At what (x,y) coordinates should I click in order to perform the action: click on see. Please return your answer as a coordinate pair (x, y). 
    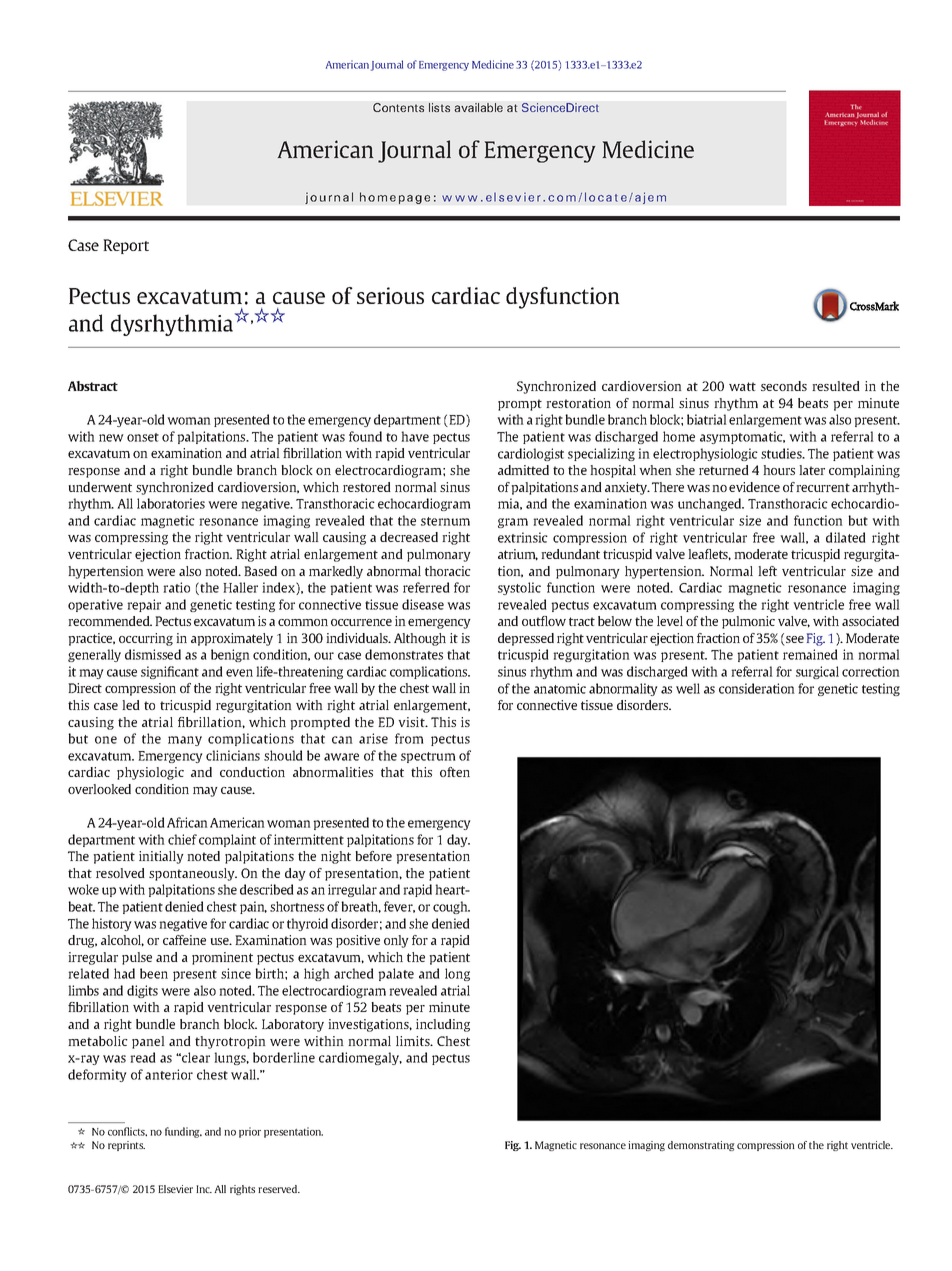
    Looking at the image, I should click on (794, 641).
